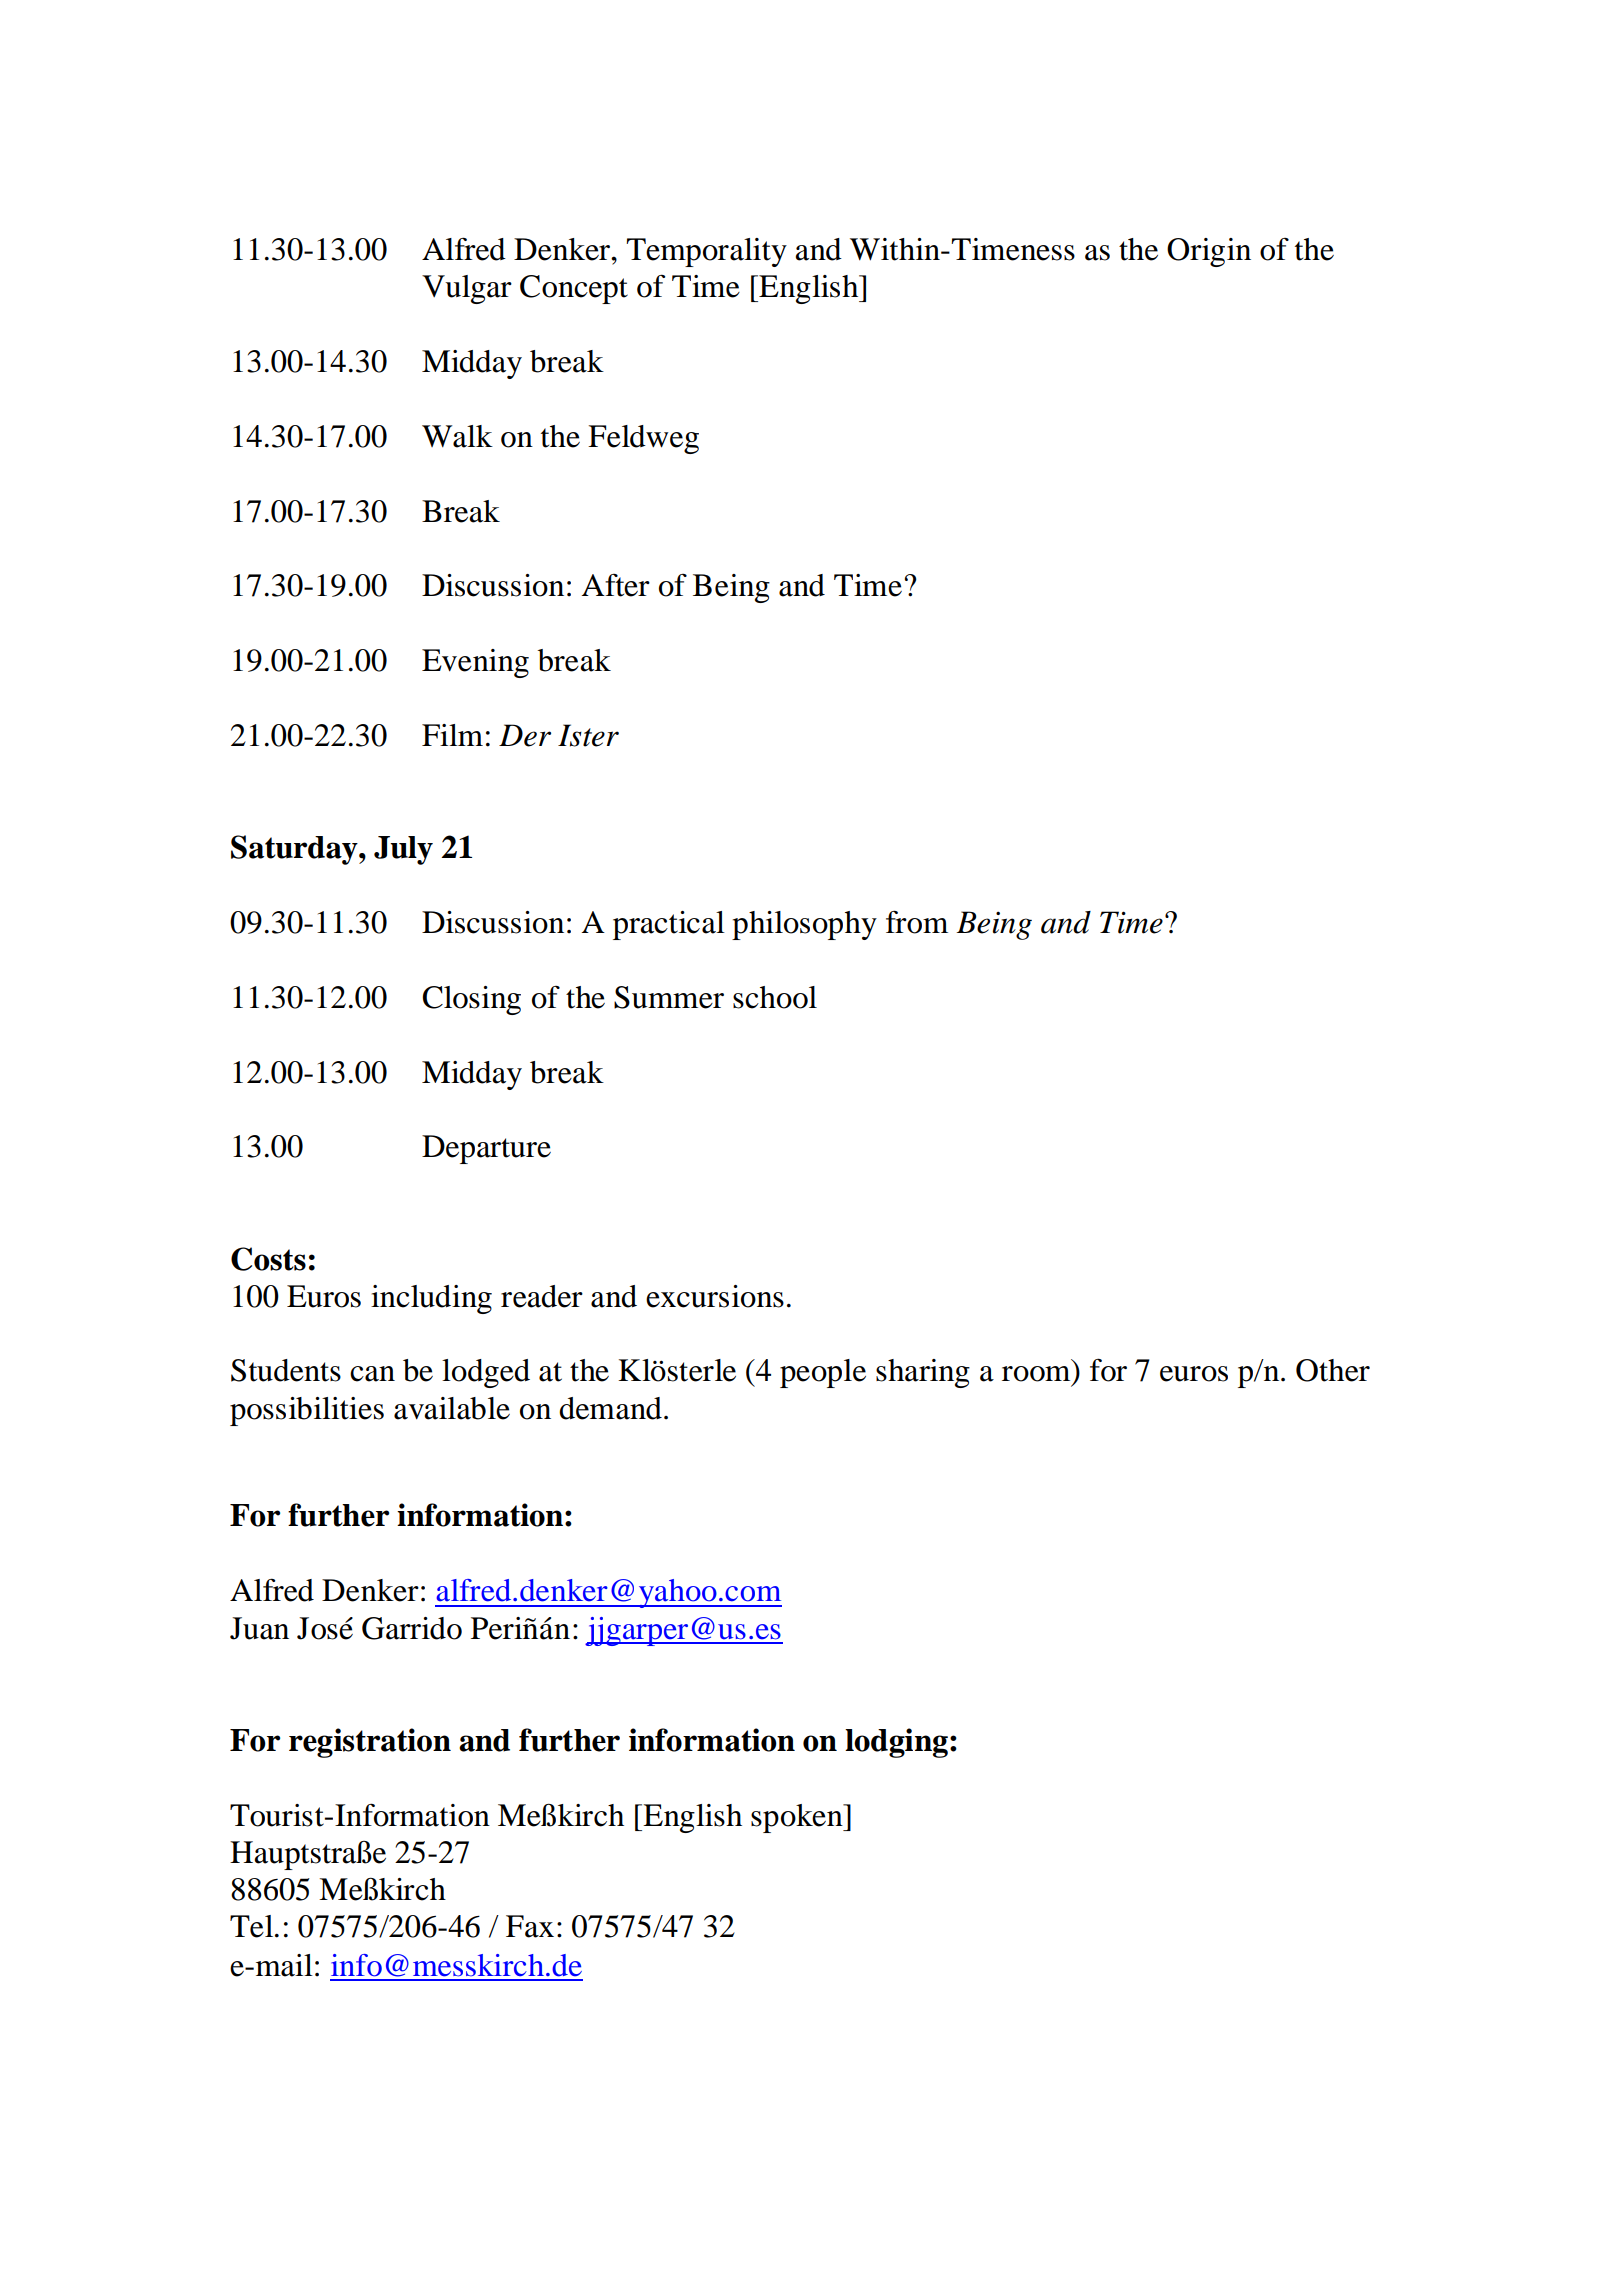 This page has height=2281, width=1612. Describe the element at coordinates (1209, 252) in the page. I see `Origin` at that location.
